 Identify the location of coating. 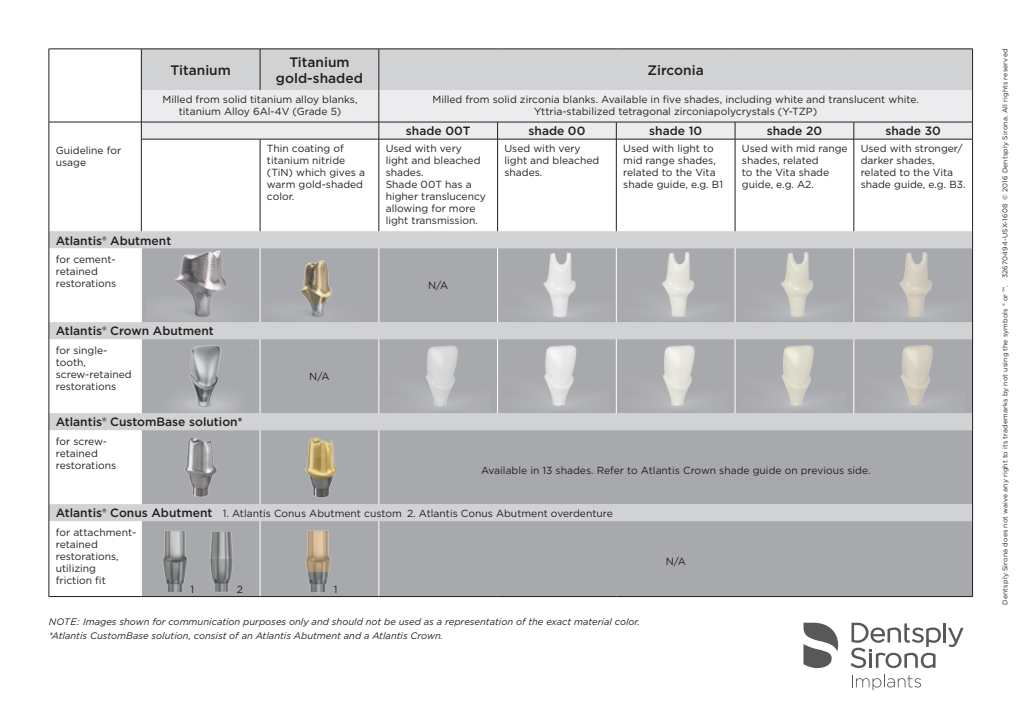
(311, 149).
